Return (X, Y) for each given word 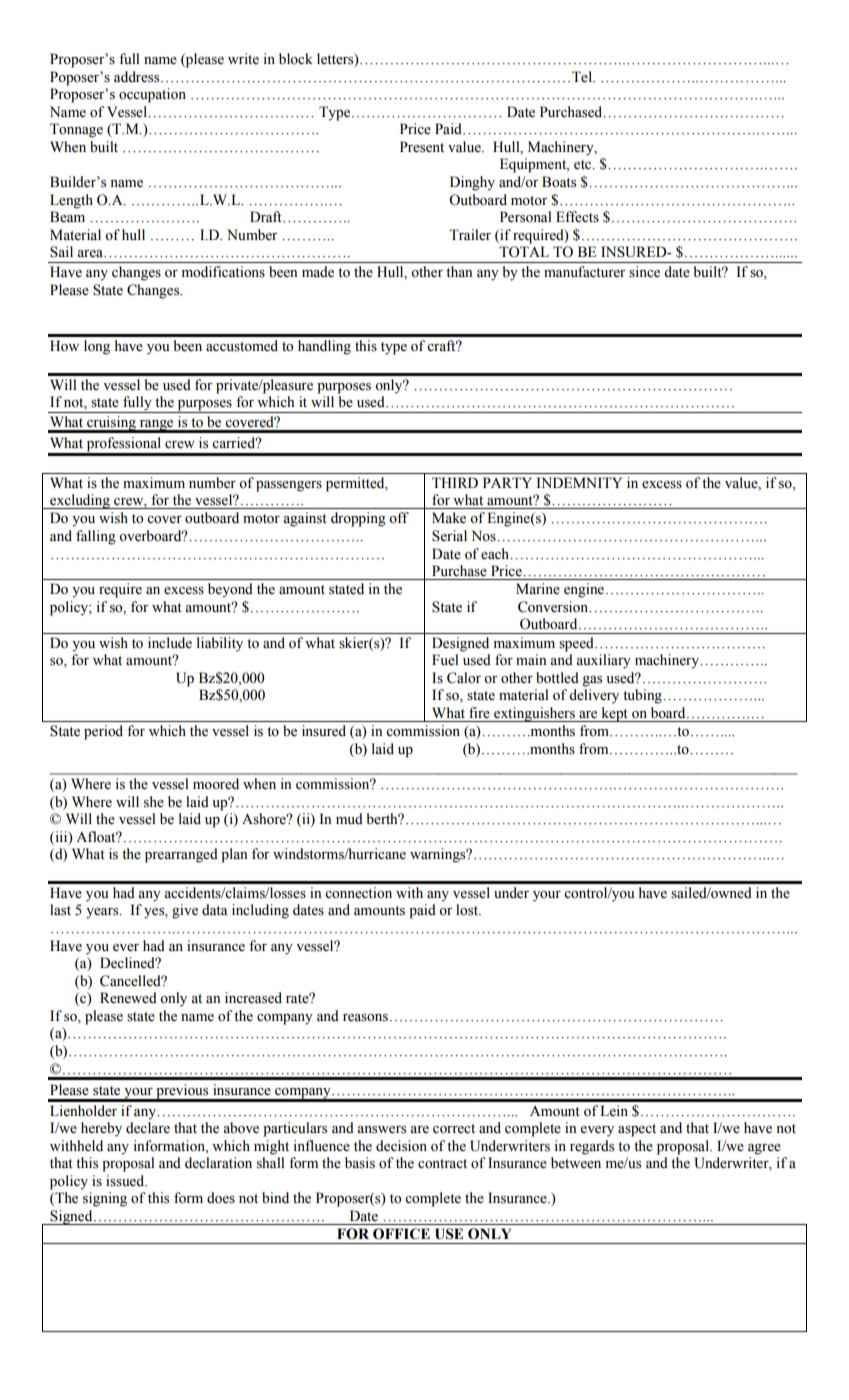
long (97, 347)
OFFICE (401, 1234)
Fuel (445, 660)
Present (422, 147)
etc (584, 165)
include (170, 643)
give (185, 911)
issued (126, 1181)
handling (324, 347)
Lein (614, 1111)
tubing (643, 696)
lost (468, 910)
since (644, 272)
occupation (152, 95)
